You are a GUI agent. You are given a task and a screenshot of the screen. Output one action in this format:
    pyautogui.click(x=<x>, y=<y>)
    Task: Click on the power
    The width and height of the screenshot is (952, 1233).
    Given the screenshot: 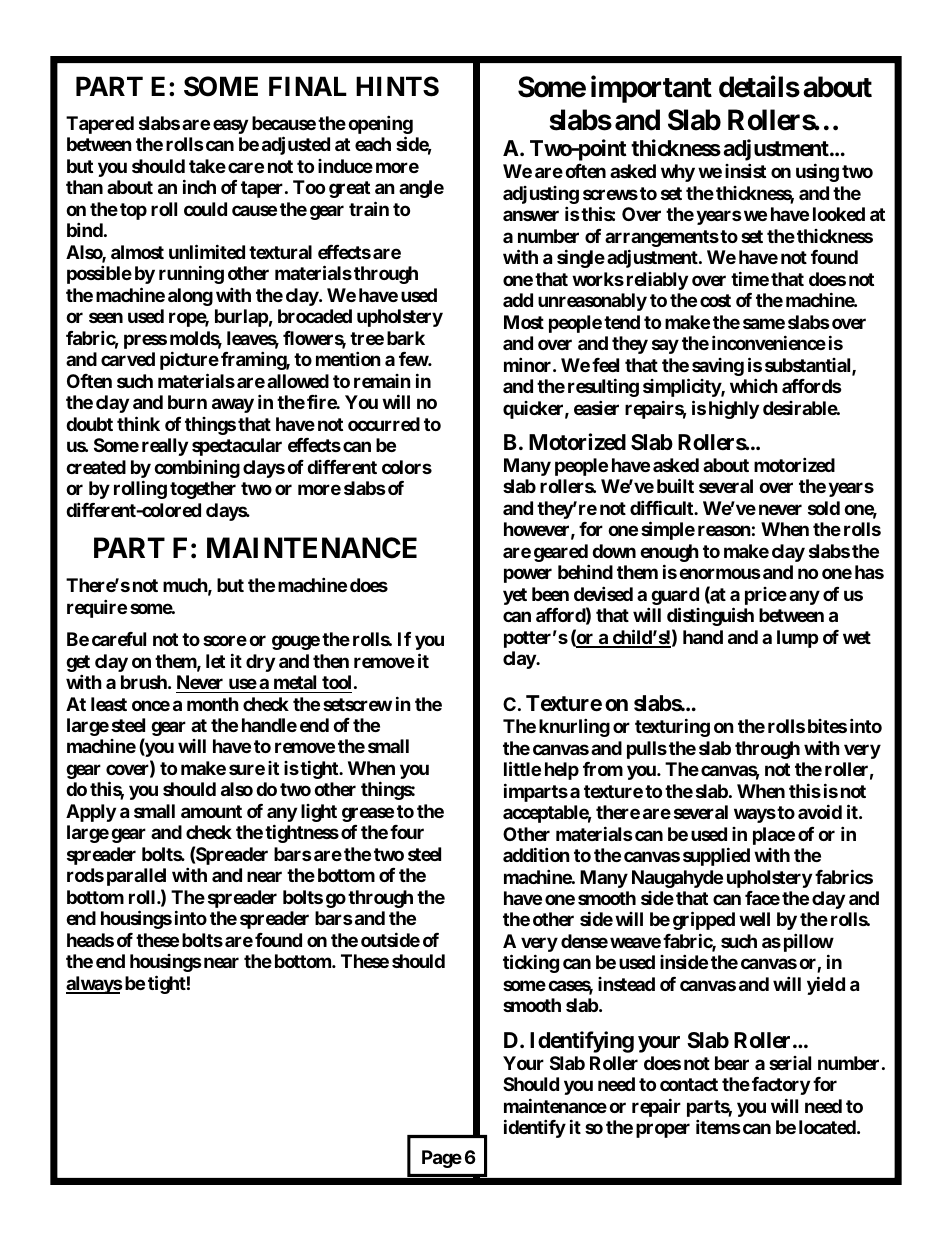 What is the action you would take?
    pyautogui.click(x=528, y=575)
